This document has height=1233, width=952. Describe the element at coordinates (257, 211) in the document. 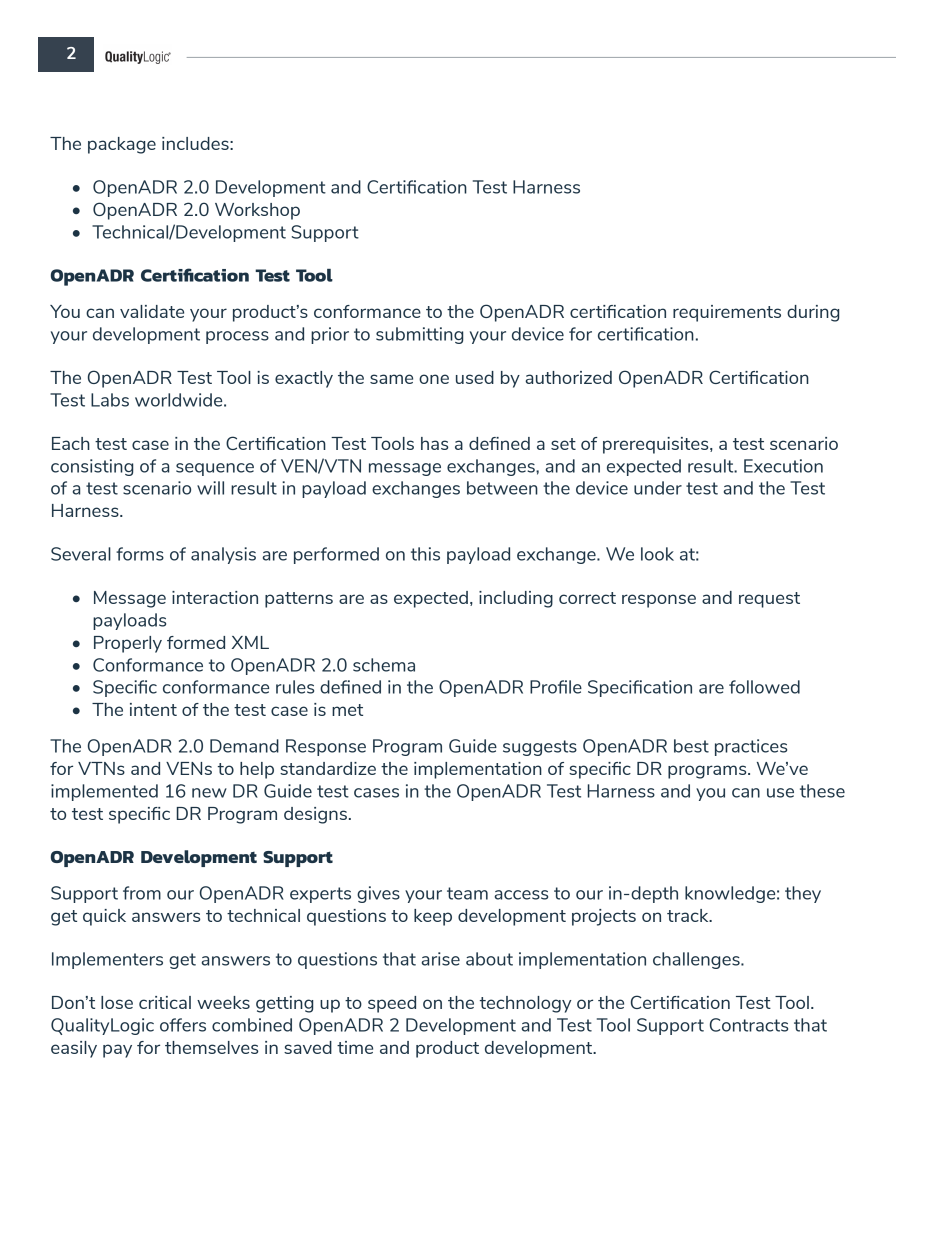

I see `Workshop` at that location.
